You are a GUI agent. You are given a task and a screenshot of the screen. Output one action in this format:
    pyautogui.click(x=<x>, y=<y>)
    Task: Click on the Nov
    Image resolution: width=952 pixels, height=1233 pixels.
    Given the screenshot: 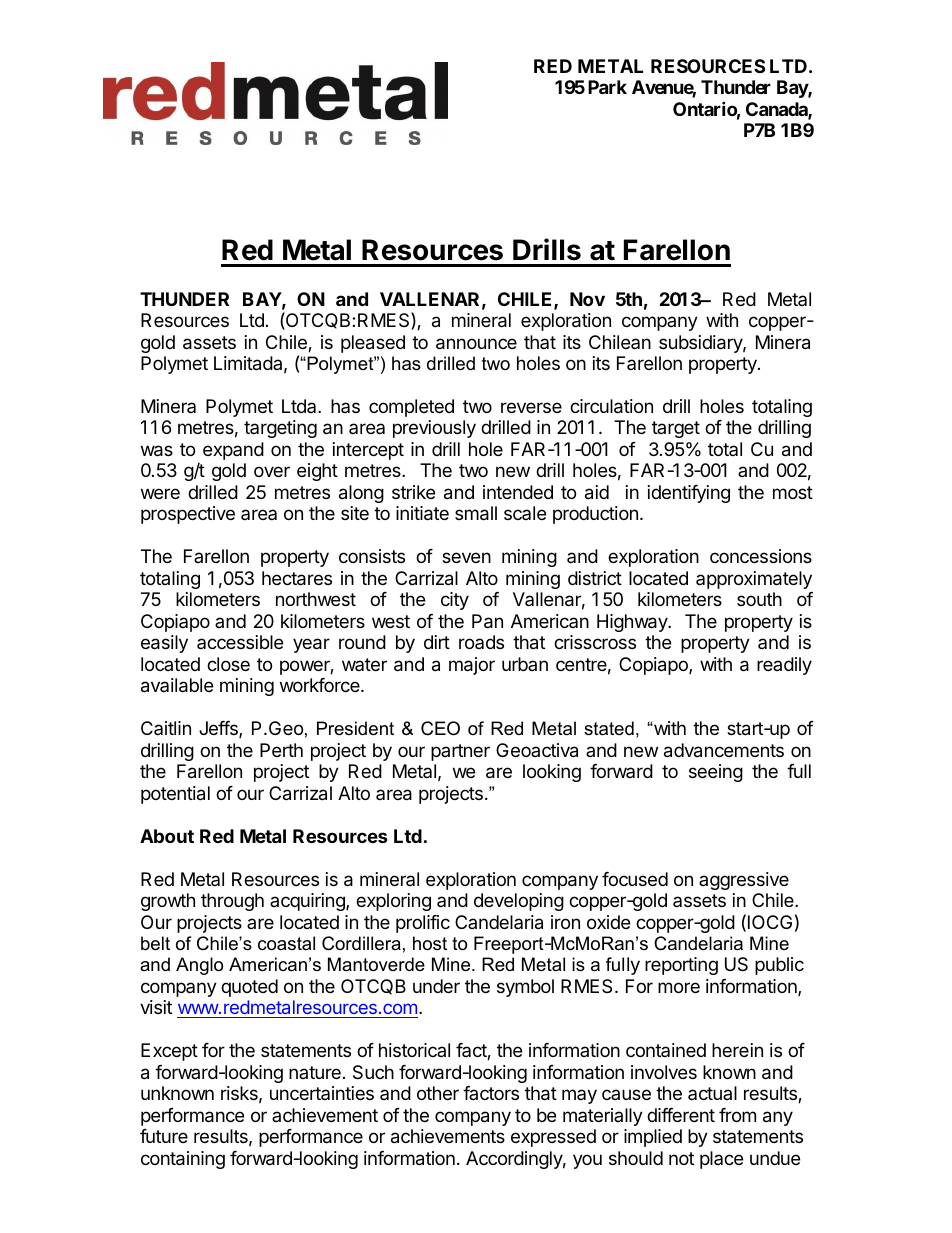 What is the action you would take?
    pyautogui.click(x=587, y=299)
